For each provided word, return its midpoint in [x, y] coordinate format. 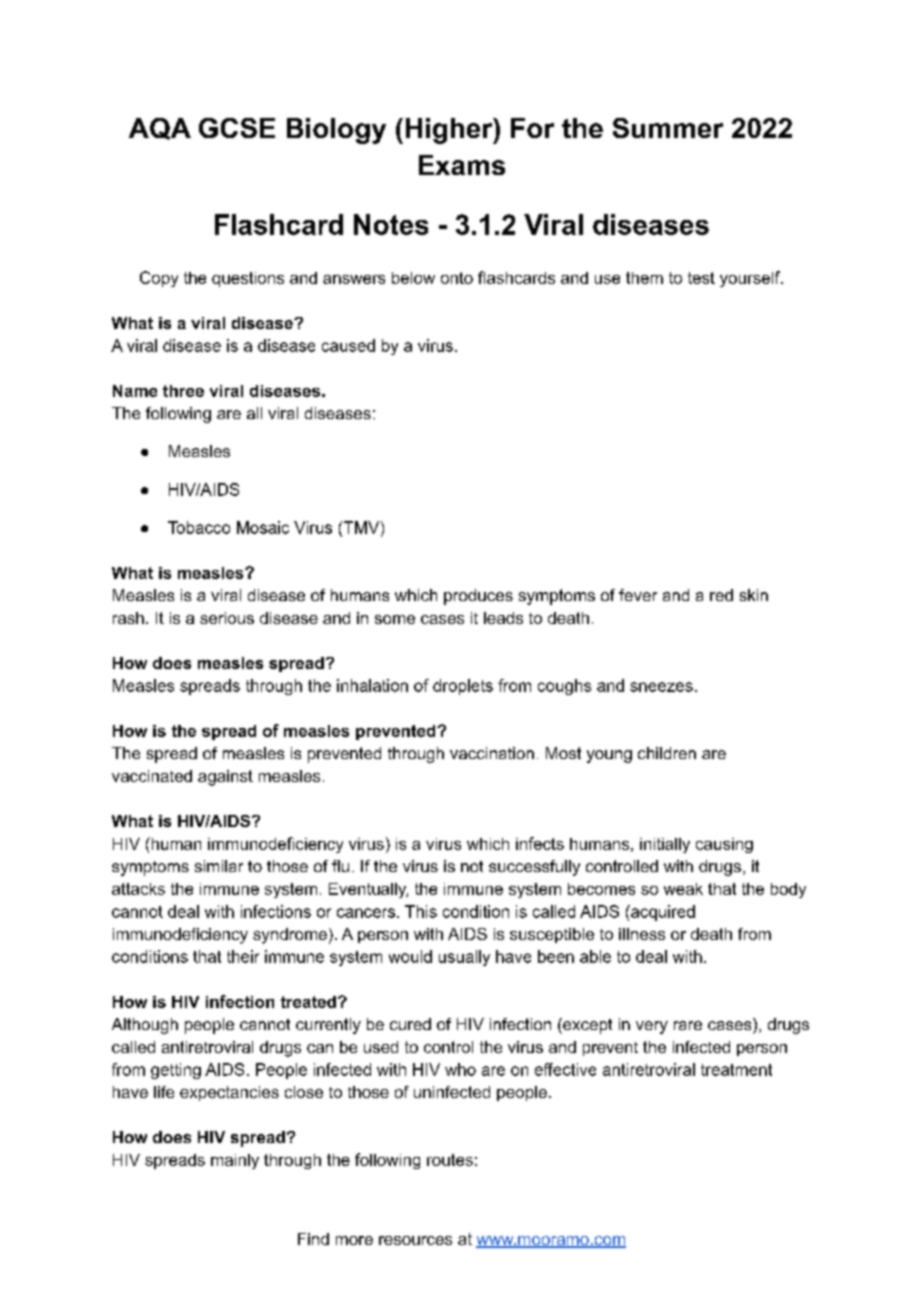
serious [227, 618]
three [183, 391]
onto [457, 278]
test [701, 278]
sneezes [661, 687]
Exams [462, 165]
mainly [235, 1161]
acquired [662, 913]
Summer [668, 128]
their [243, 956]
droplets [463, 687]
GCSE [237, 128]
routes [450, 1160]
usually [464, 958]
